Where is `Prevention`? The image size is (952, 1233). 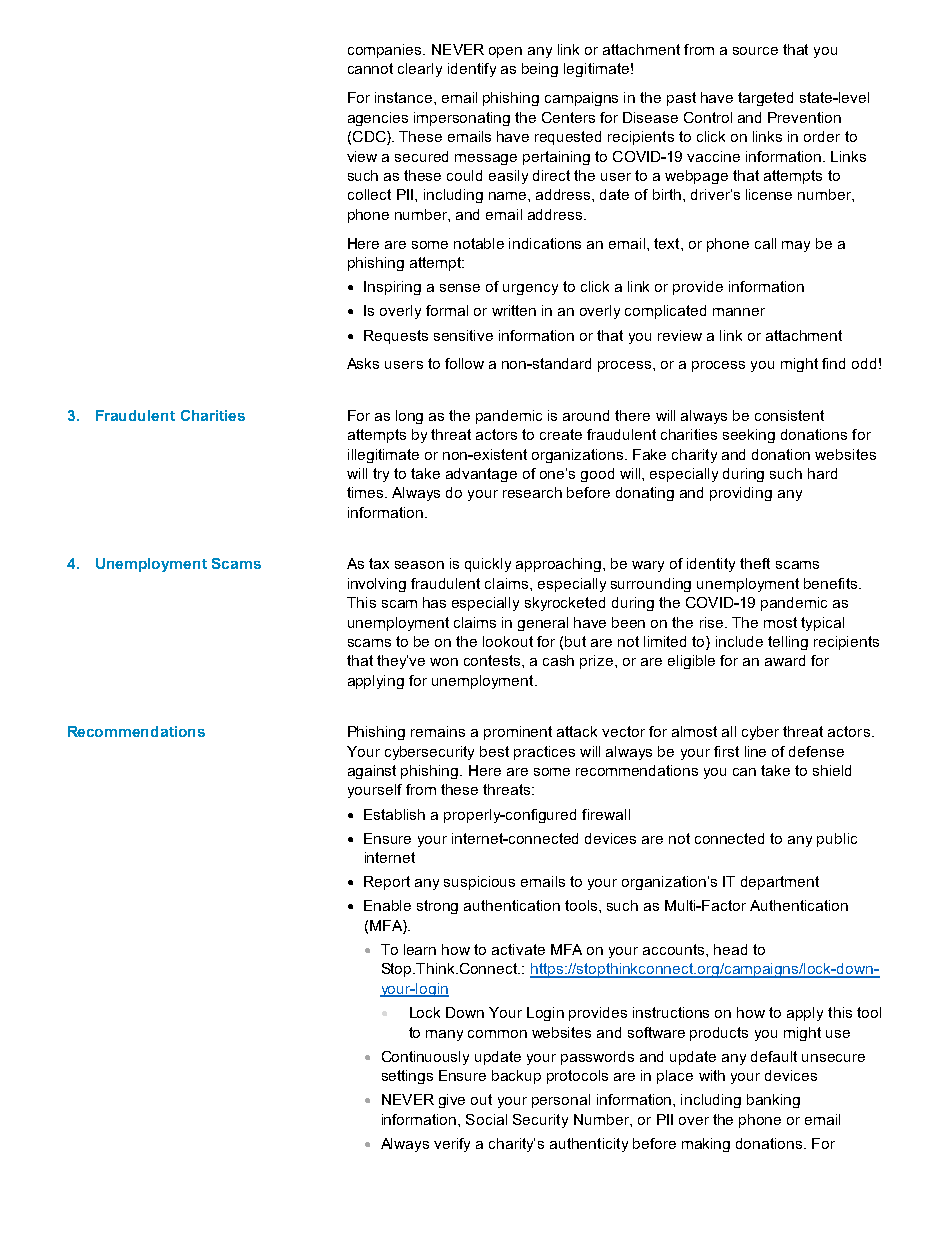 Prevention is located at coordinates (804, 117).
